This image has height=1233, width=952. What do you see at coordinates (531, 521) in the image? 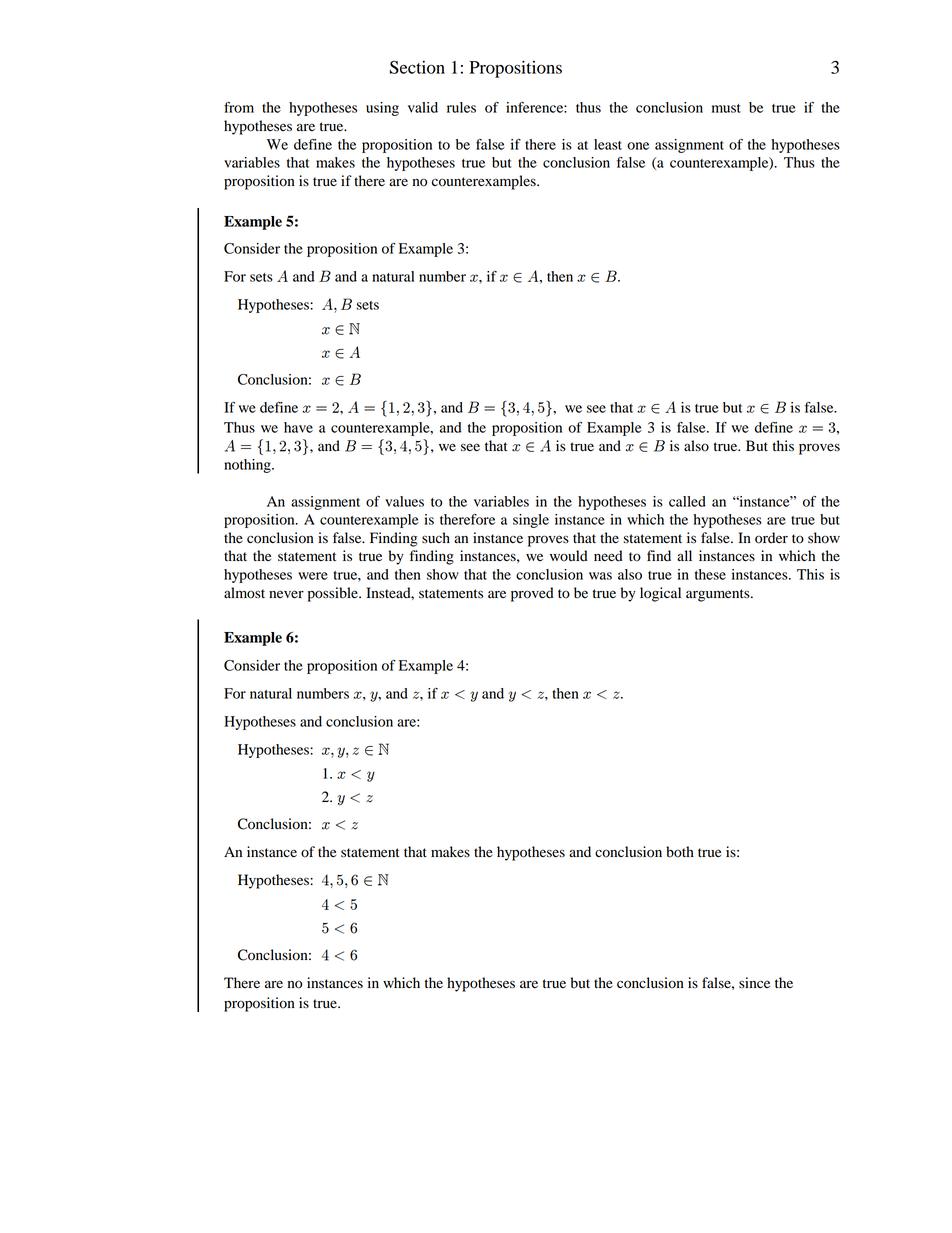
I see `single` at bounding box center [531, 521].
